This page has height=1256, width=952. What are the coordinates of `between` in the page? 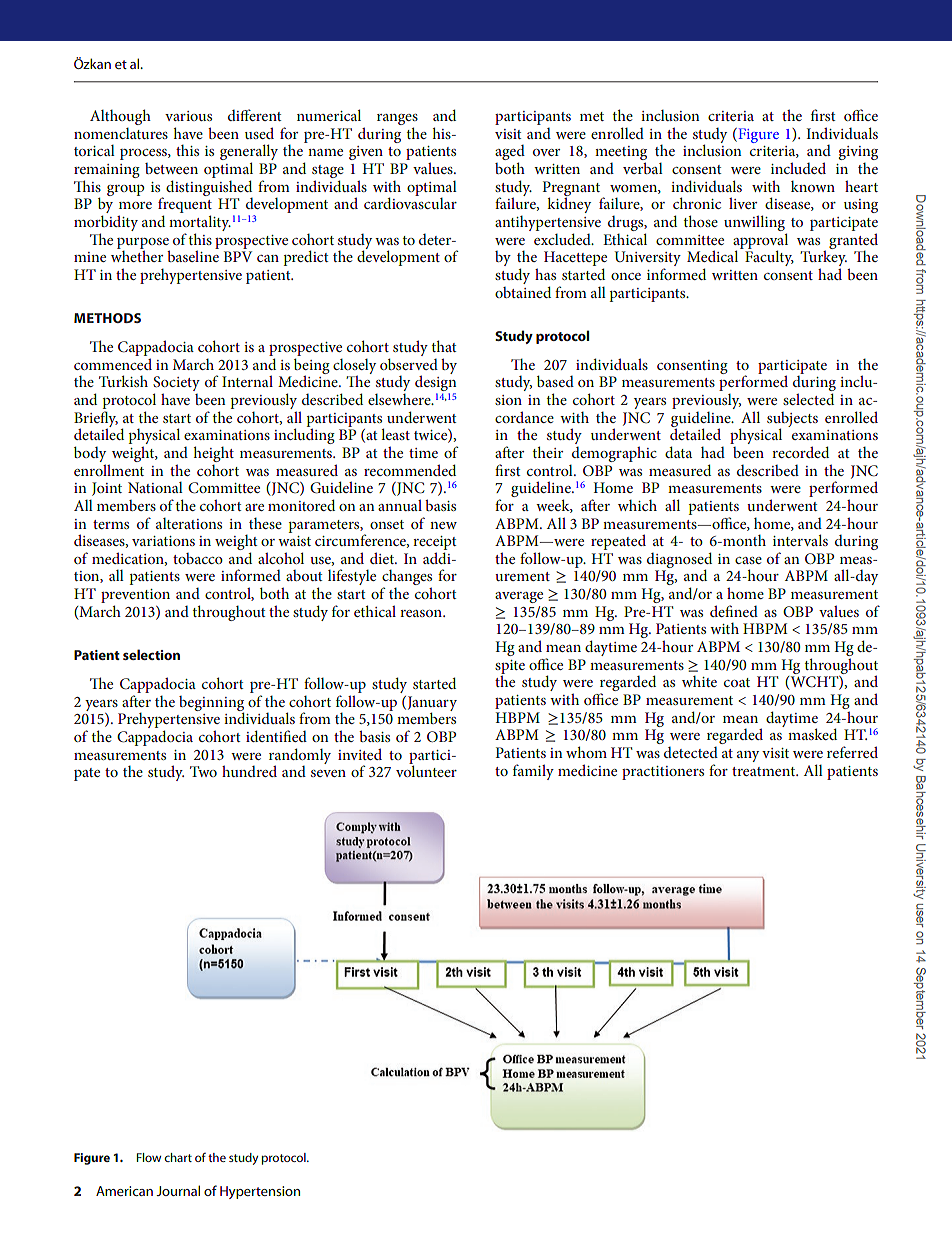 It's located at (171, 168).
